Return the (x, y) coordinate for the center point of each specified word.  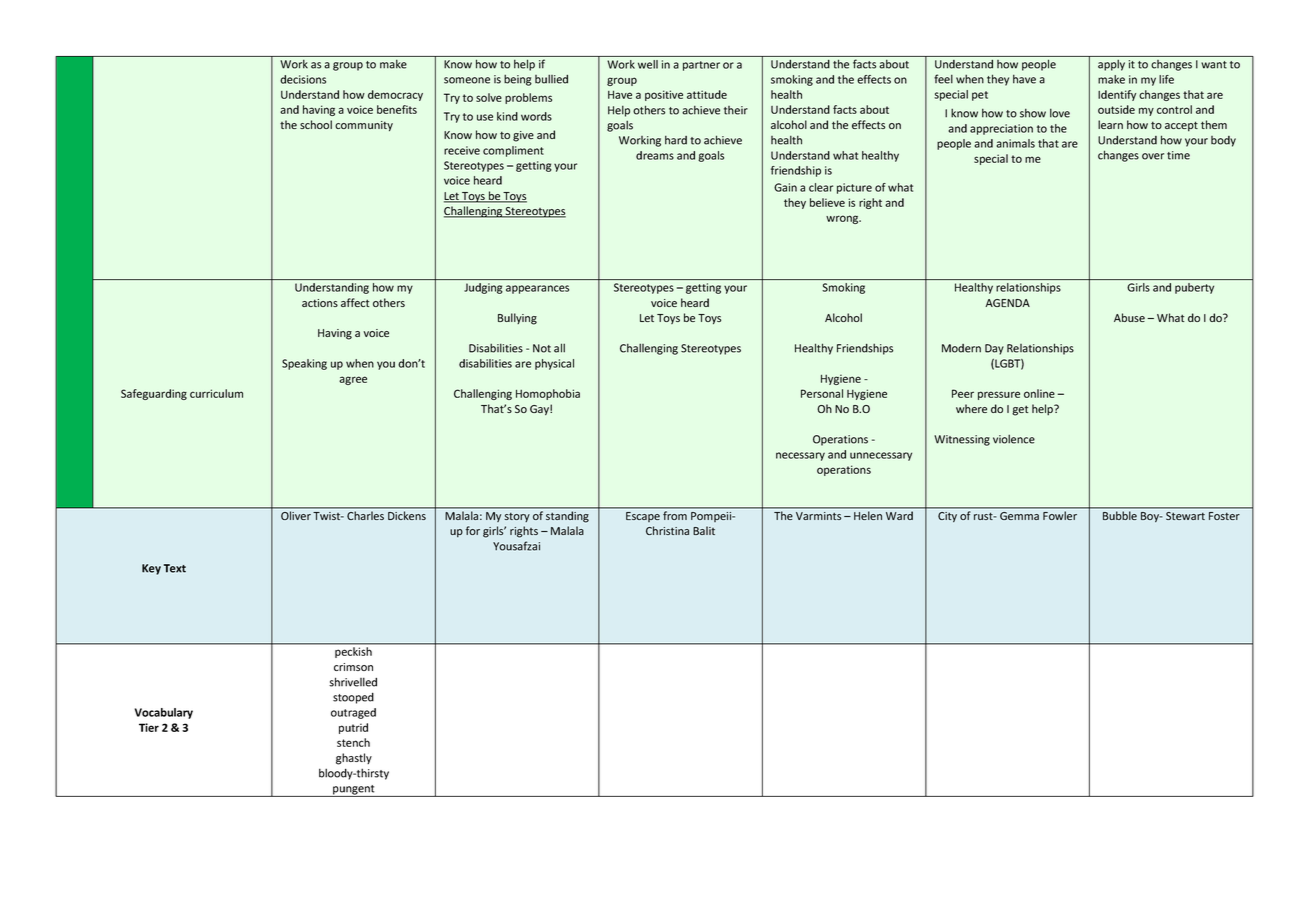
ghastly (354, 759)
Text (175, 568)
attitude (707, 94)
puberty (1194, 288)
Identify (1117, 95)
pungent (354, 791)
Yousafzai (516, 546)
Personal (822, 393)
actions (320, 303)
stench (353, 742)
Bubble (1120, 515)
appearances (537, 289)
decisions (303, 79)
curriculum (216, 393)
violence (1014, 439)
